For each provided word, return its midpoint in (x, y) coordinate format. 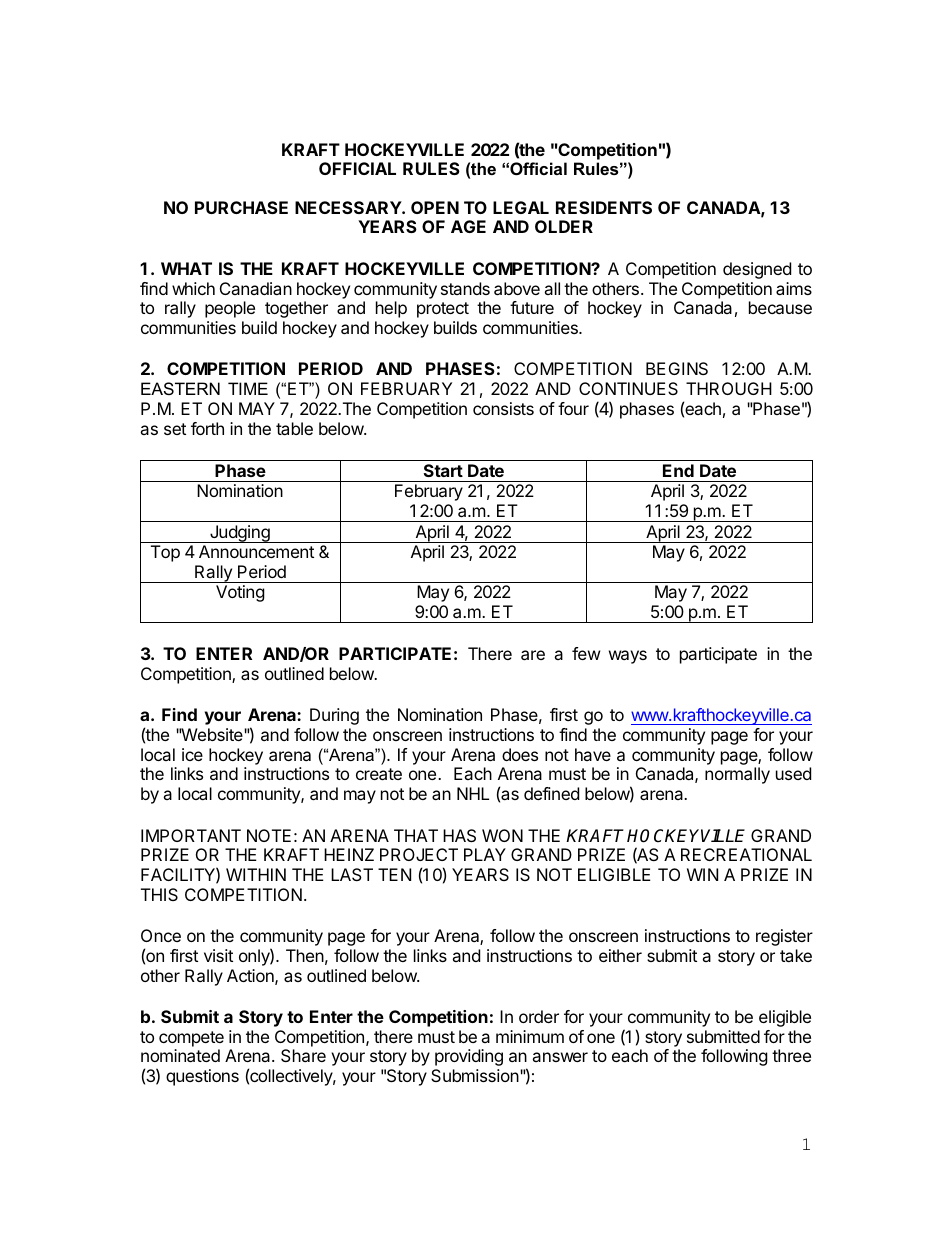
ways (628, 657)
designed (757, 270)
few (586, 653)
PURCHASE (241, 207)
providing (469, 1057)
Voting (240, 593)
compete (191, 1040)
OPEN (435, 207)
